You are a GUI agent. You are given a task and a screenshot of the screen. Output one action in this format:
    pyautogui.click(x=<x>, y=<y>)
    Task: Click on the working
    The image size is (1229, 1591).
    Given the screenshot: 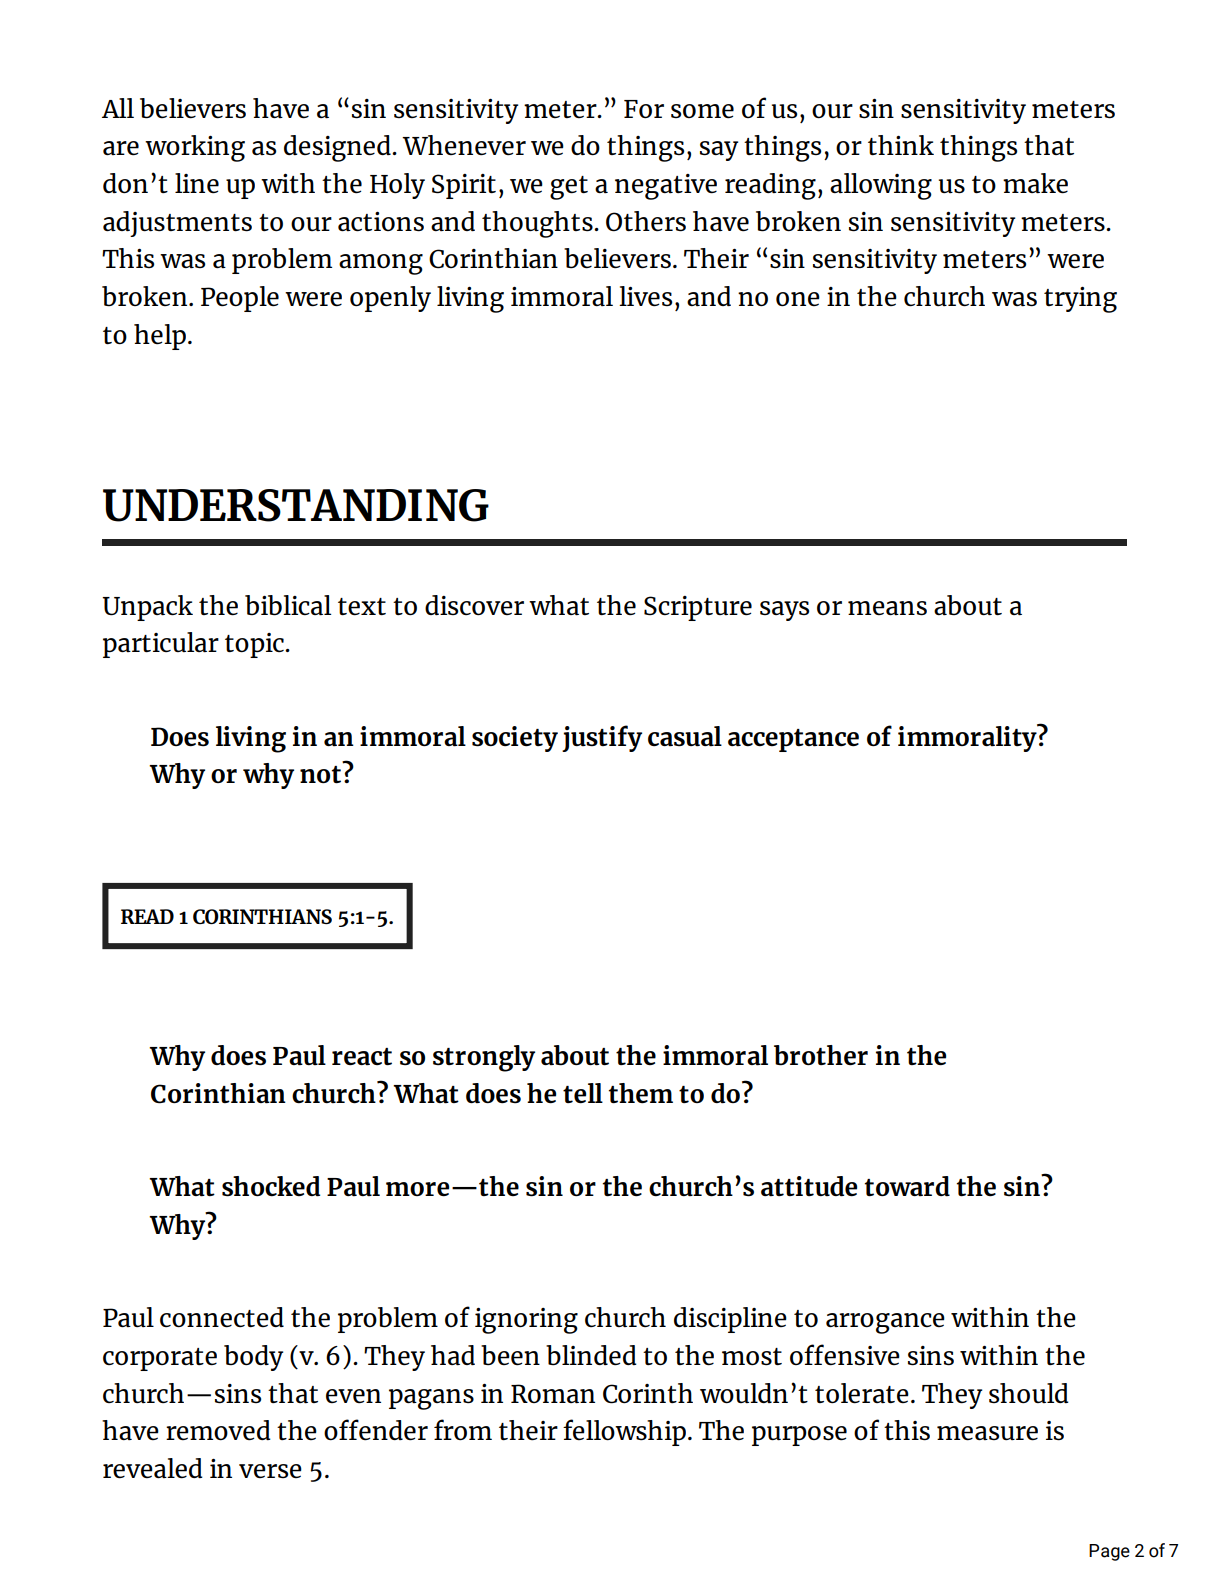 What is the action you would take?
    pyautogui.click(x=195, y=148)
